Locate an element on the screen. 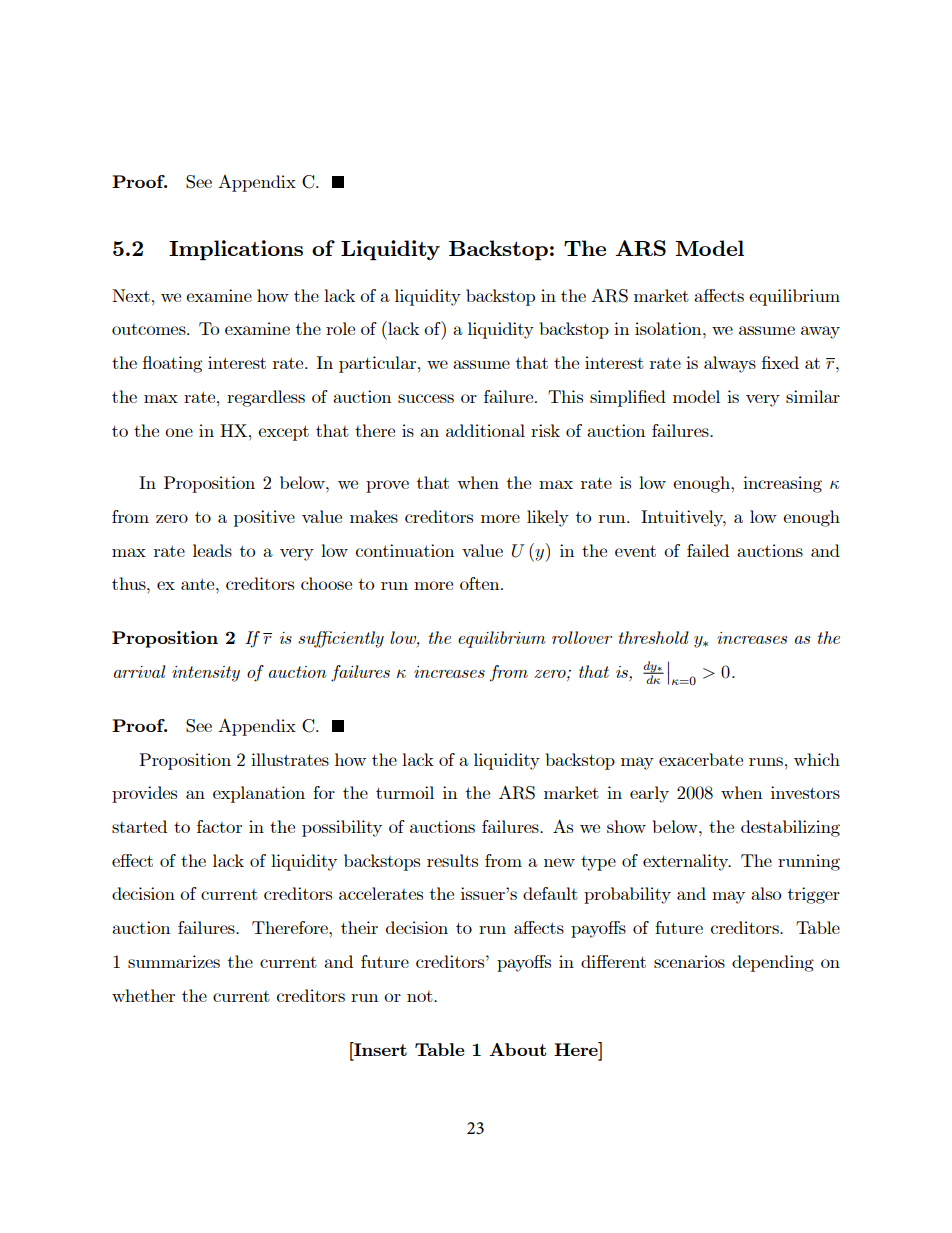 The height and width of the screenshot is (1233, 952). threshold is located at coordinates (654, 637).
